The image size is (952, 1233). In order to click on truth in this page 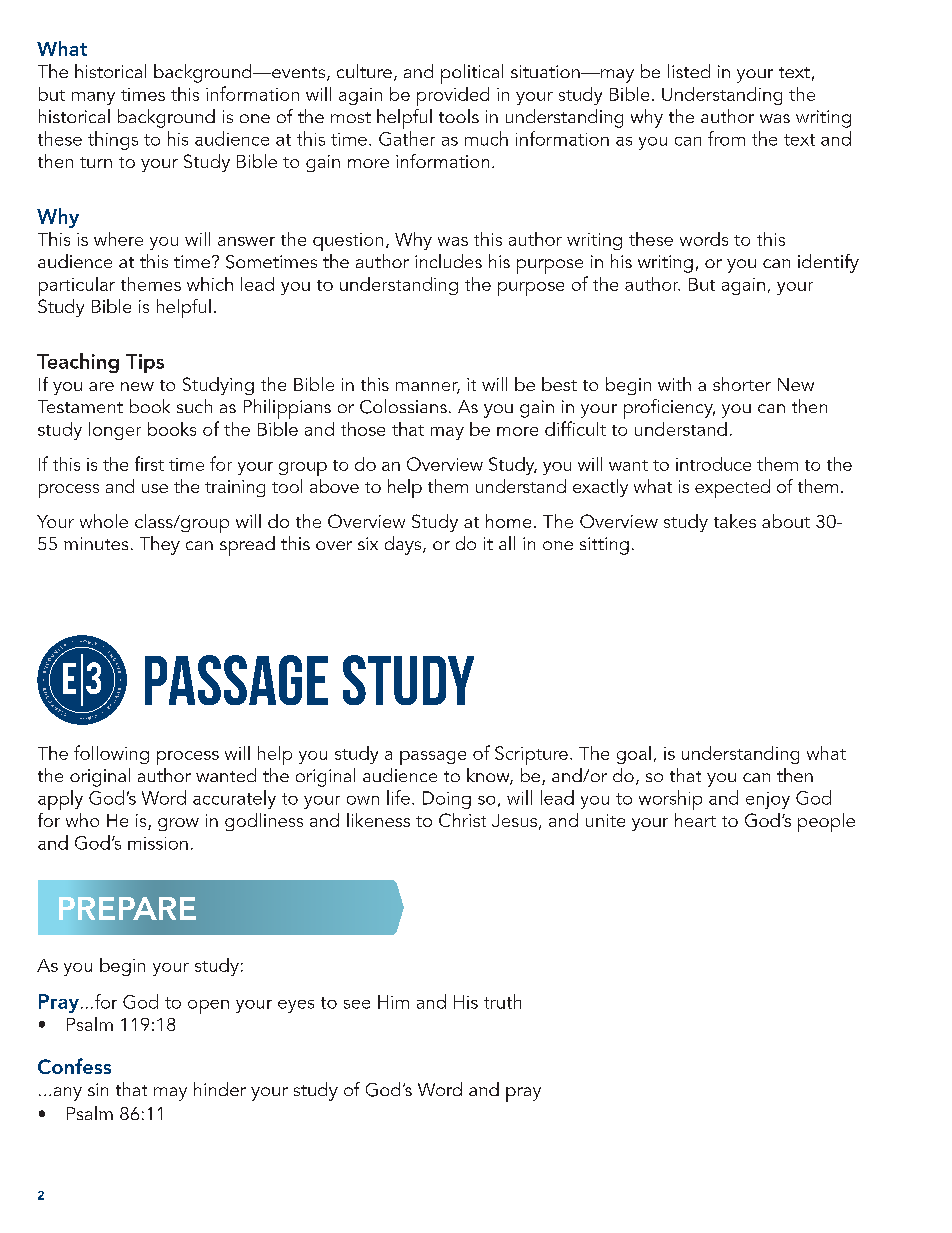, I will do `click(502, 1001)`.
